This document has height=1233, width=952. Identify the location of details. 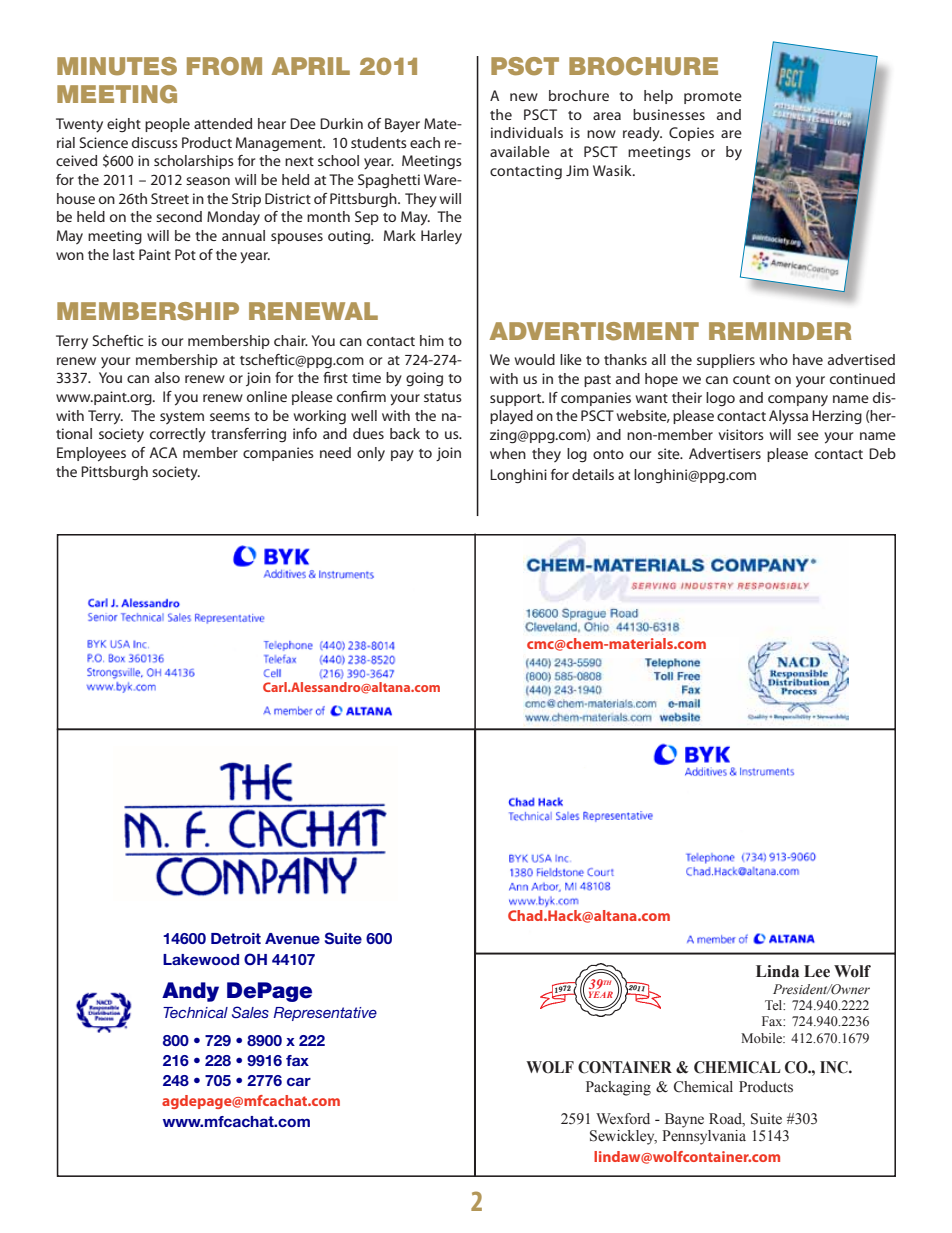
(593, 474).
